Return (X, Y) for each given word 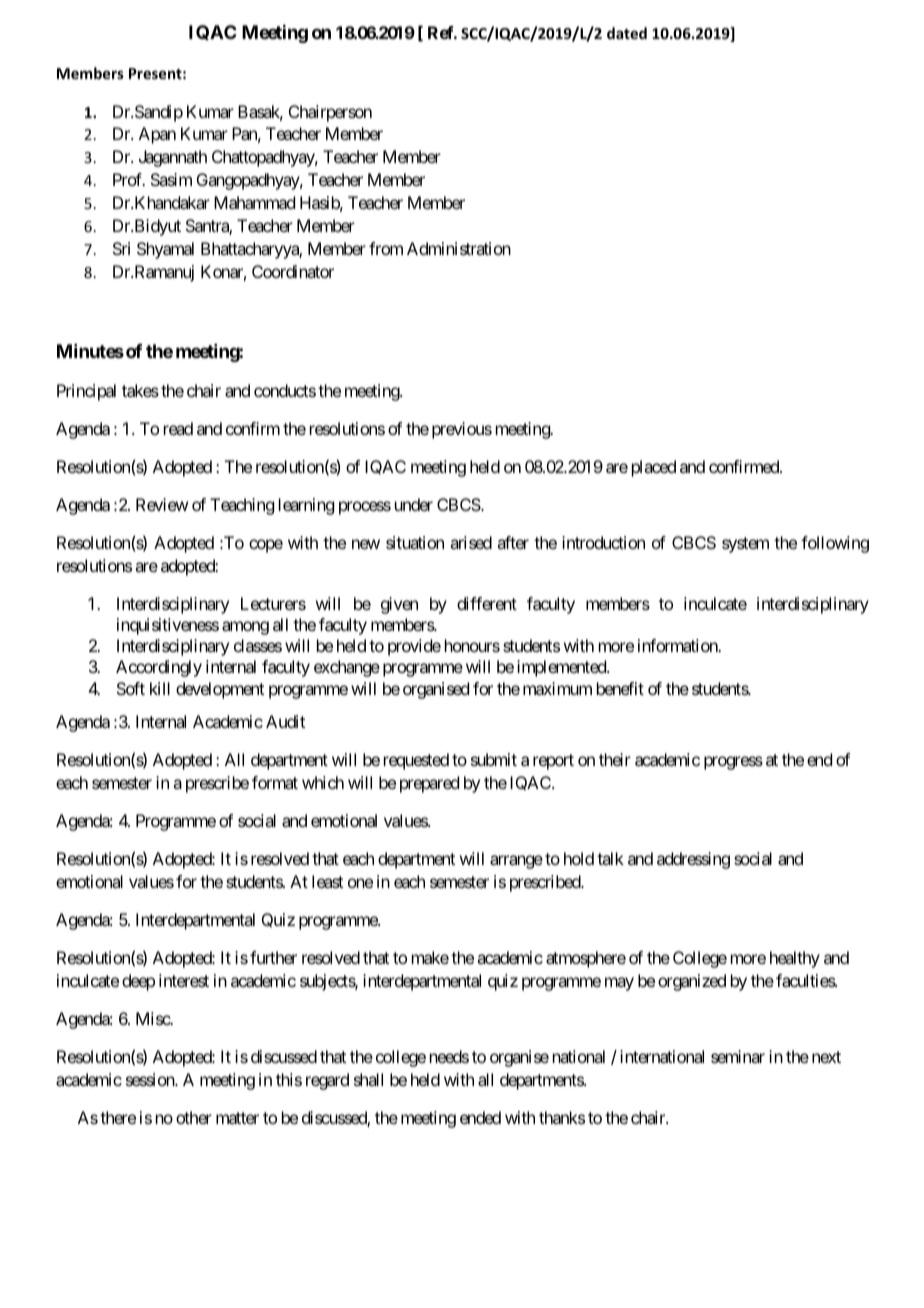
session (151, 1079)
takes (140, 390)
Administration (459, 248)
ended (480, 1117)
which (323, 782)
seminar (738, 1056)
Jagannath (173, 158)
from (386, 248)
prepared (429, 784)
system (745, 545)
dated (627, 33)
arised (471, 542)
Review (162, 504)
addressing (693, 860)
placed (654, 468)
